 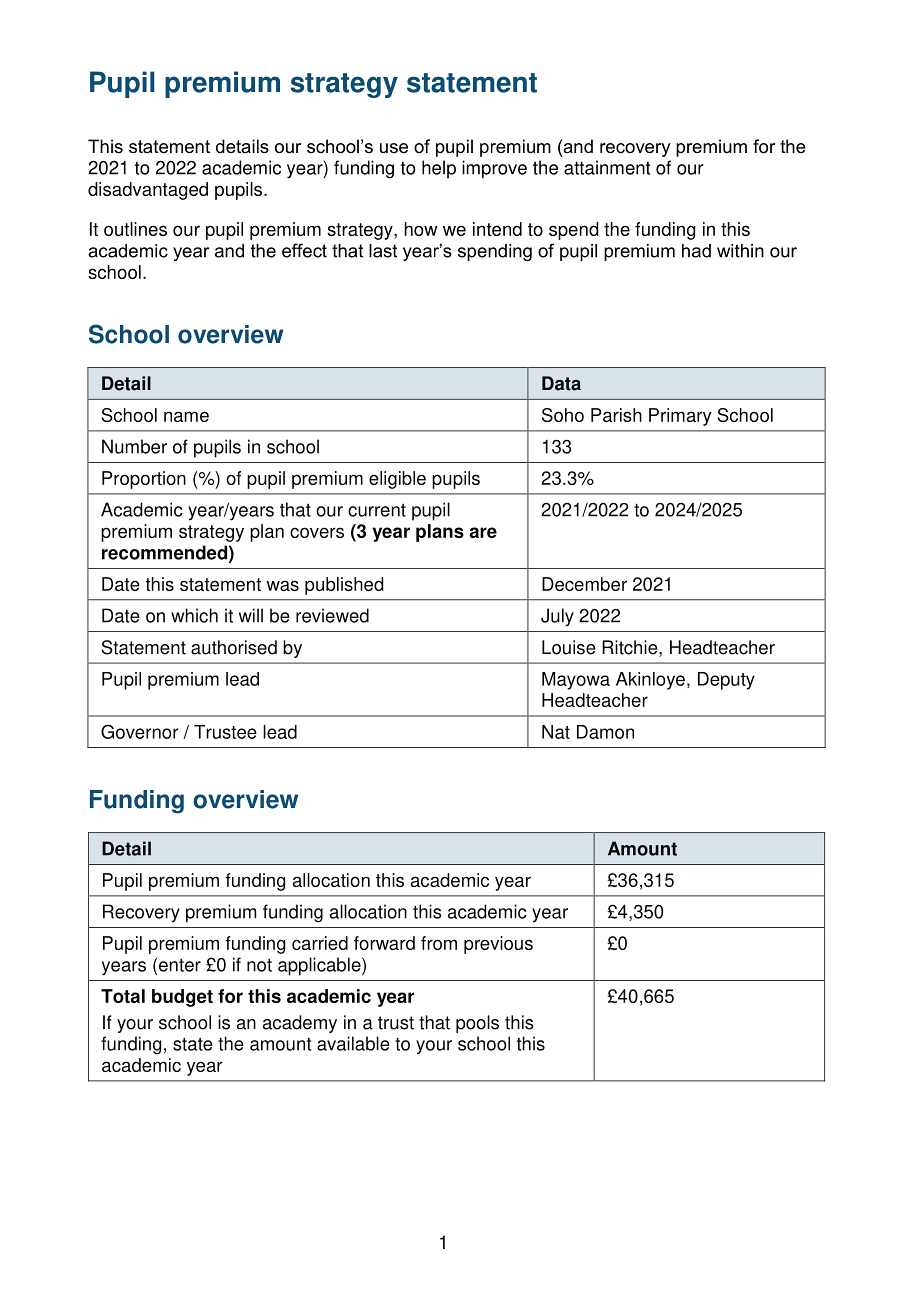 What do you see at coordinates (148, 191) in the screenshot?
I see `disadvantaged` at bounding box center [148, 191].
